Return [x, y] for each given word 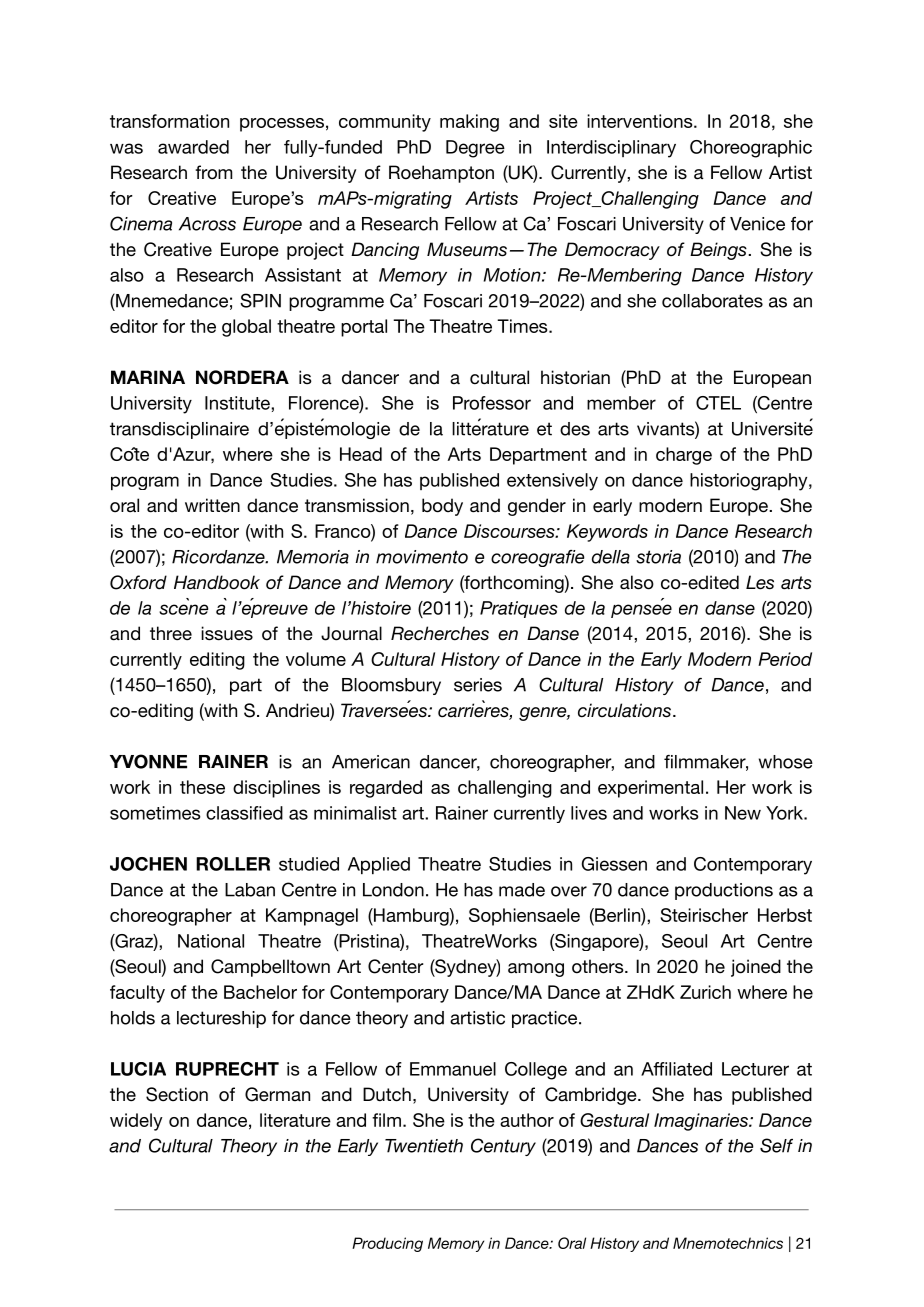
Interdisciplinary [611, 149]
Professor [492, 403]
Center [395, 966]
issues [227, 633]
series [478, 685]
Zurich [705, 992]
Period [785, 659]
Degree [475, 149]
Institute [238, 403]
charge [684, 456]
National [211, 941]
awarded [193, 147]
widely [136, 1122]
